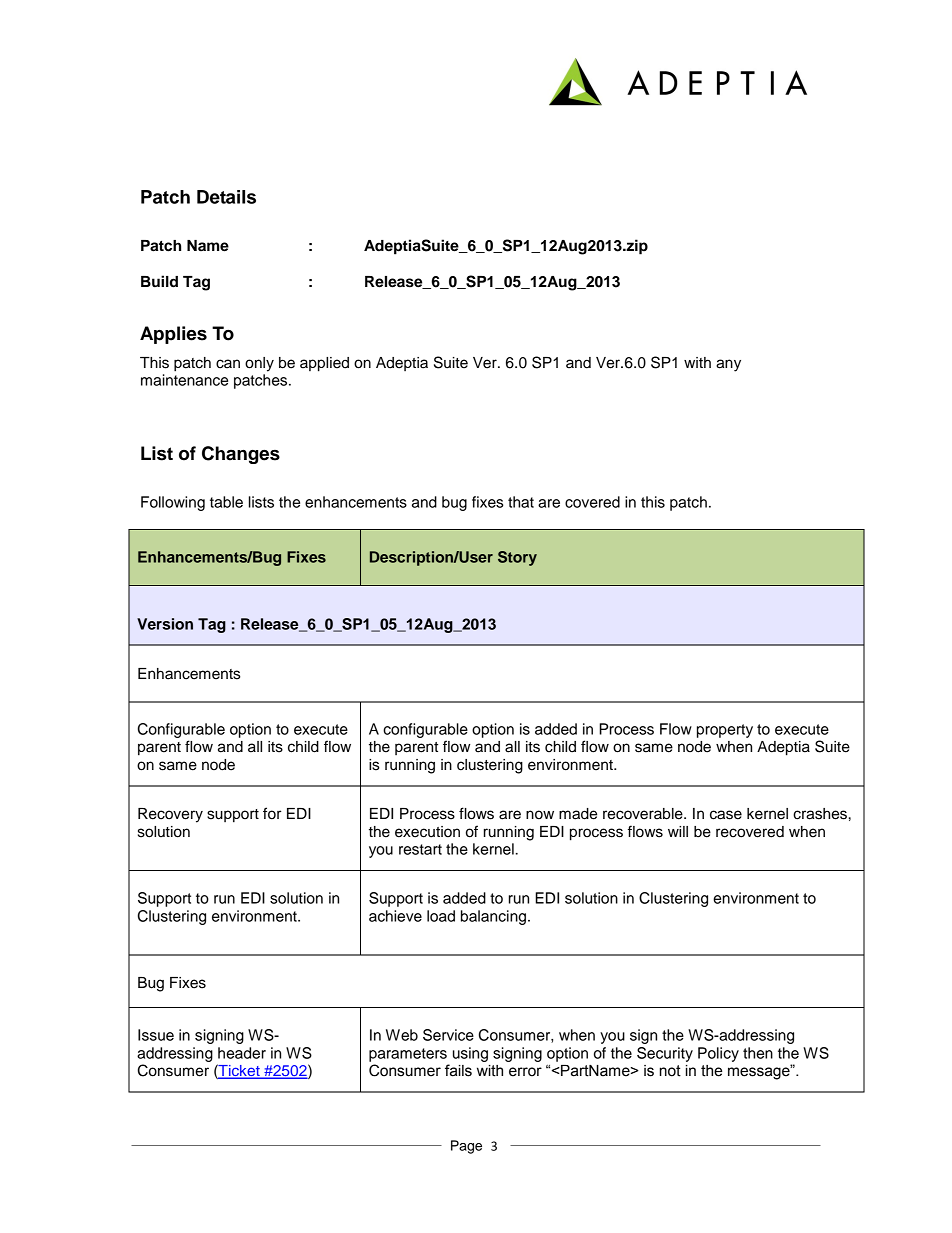 The width and height of the document is (952, 1233). I want to click on applied, so click(324, 364).
